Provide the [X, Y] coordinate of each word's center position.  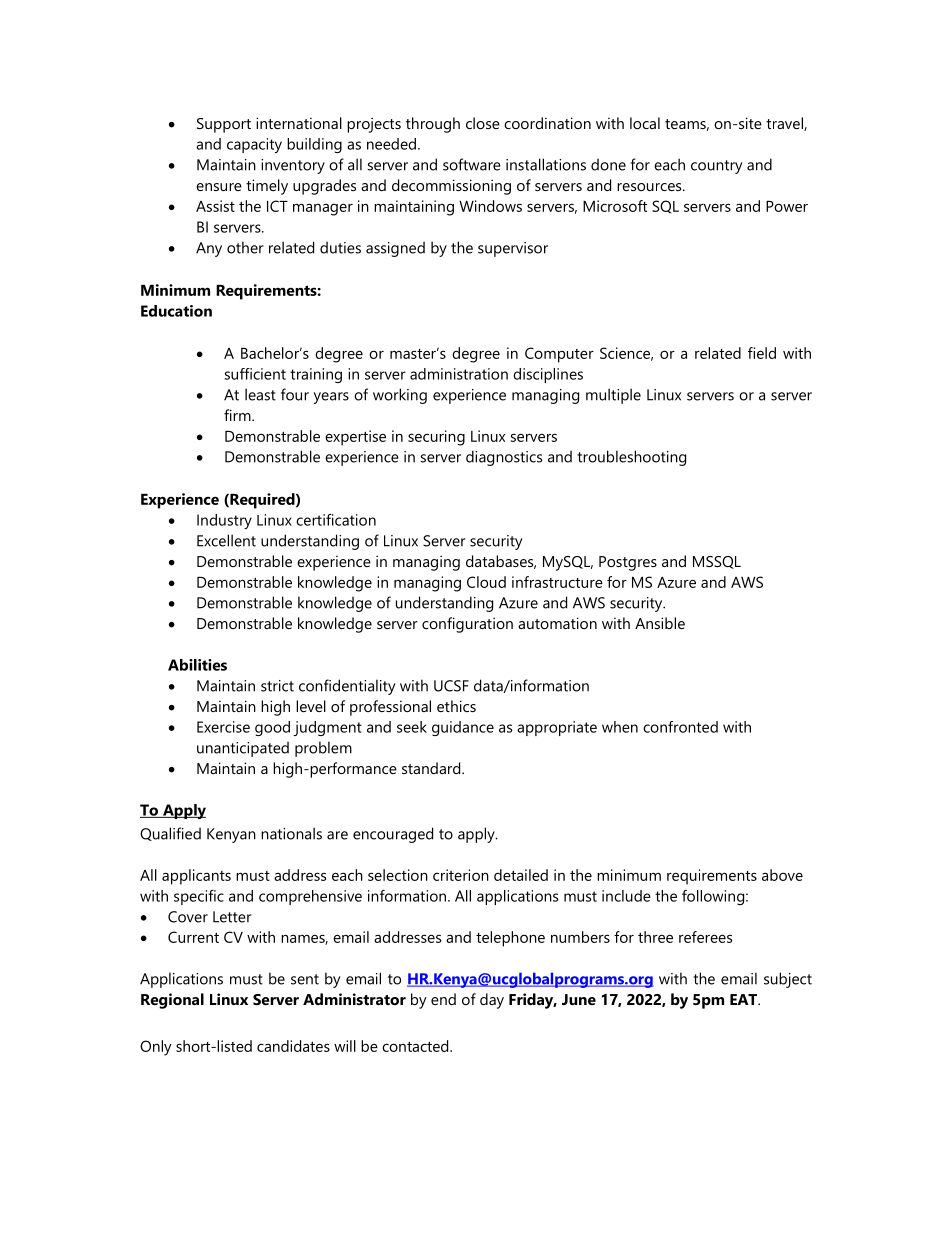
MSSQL [717, 562]
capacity [254, 145]
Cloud [486, 582]
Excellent [226, 540]
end [443, 999]
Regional [172, 1001]
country [717, 167]
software [472, 164]
